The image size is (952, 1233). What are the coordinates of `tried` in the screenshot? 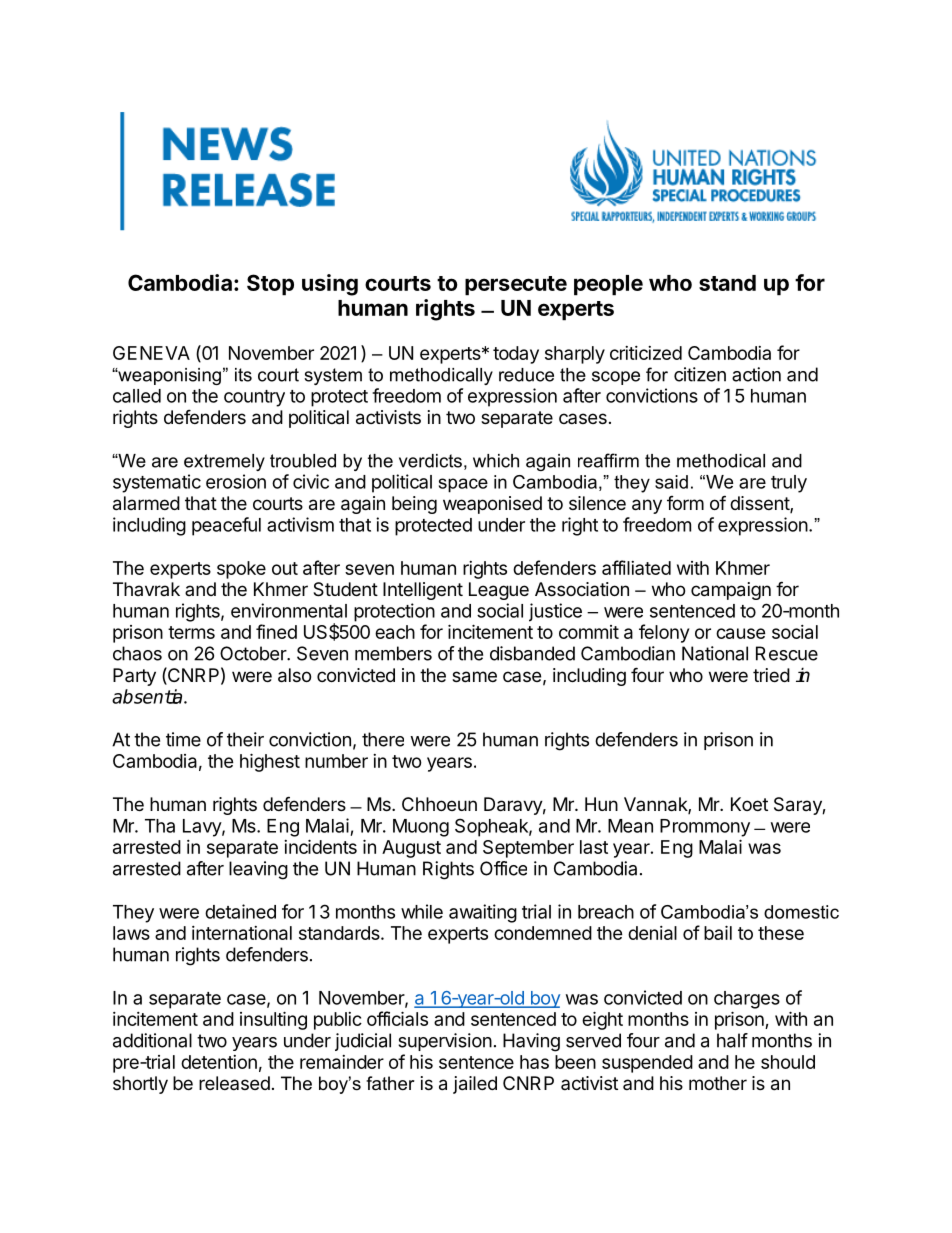 It's located at (771, 675).
